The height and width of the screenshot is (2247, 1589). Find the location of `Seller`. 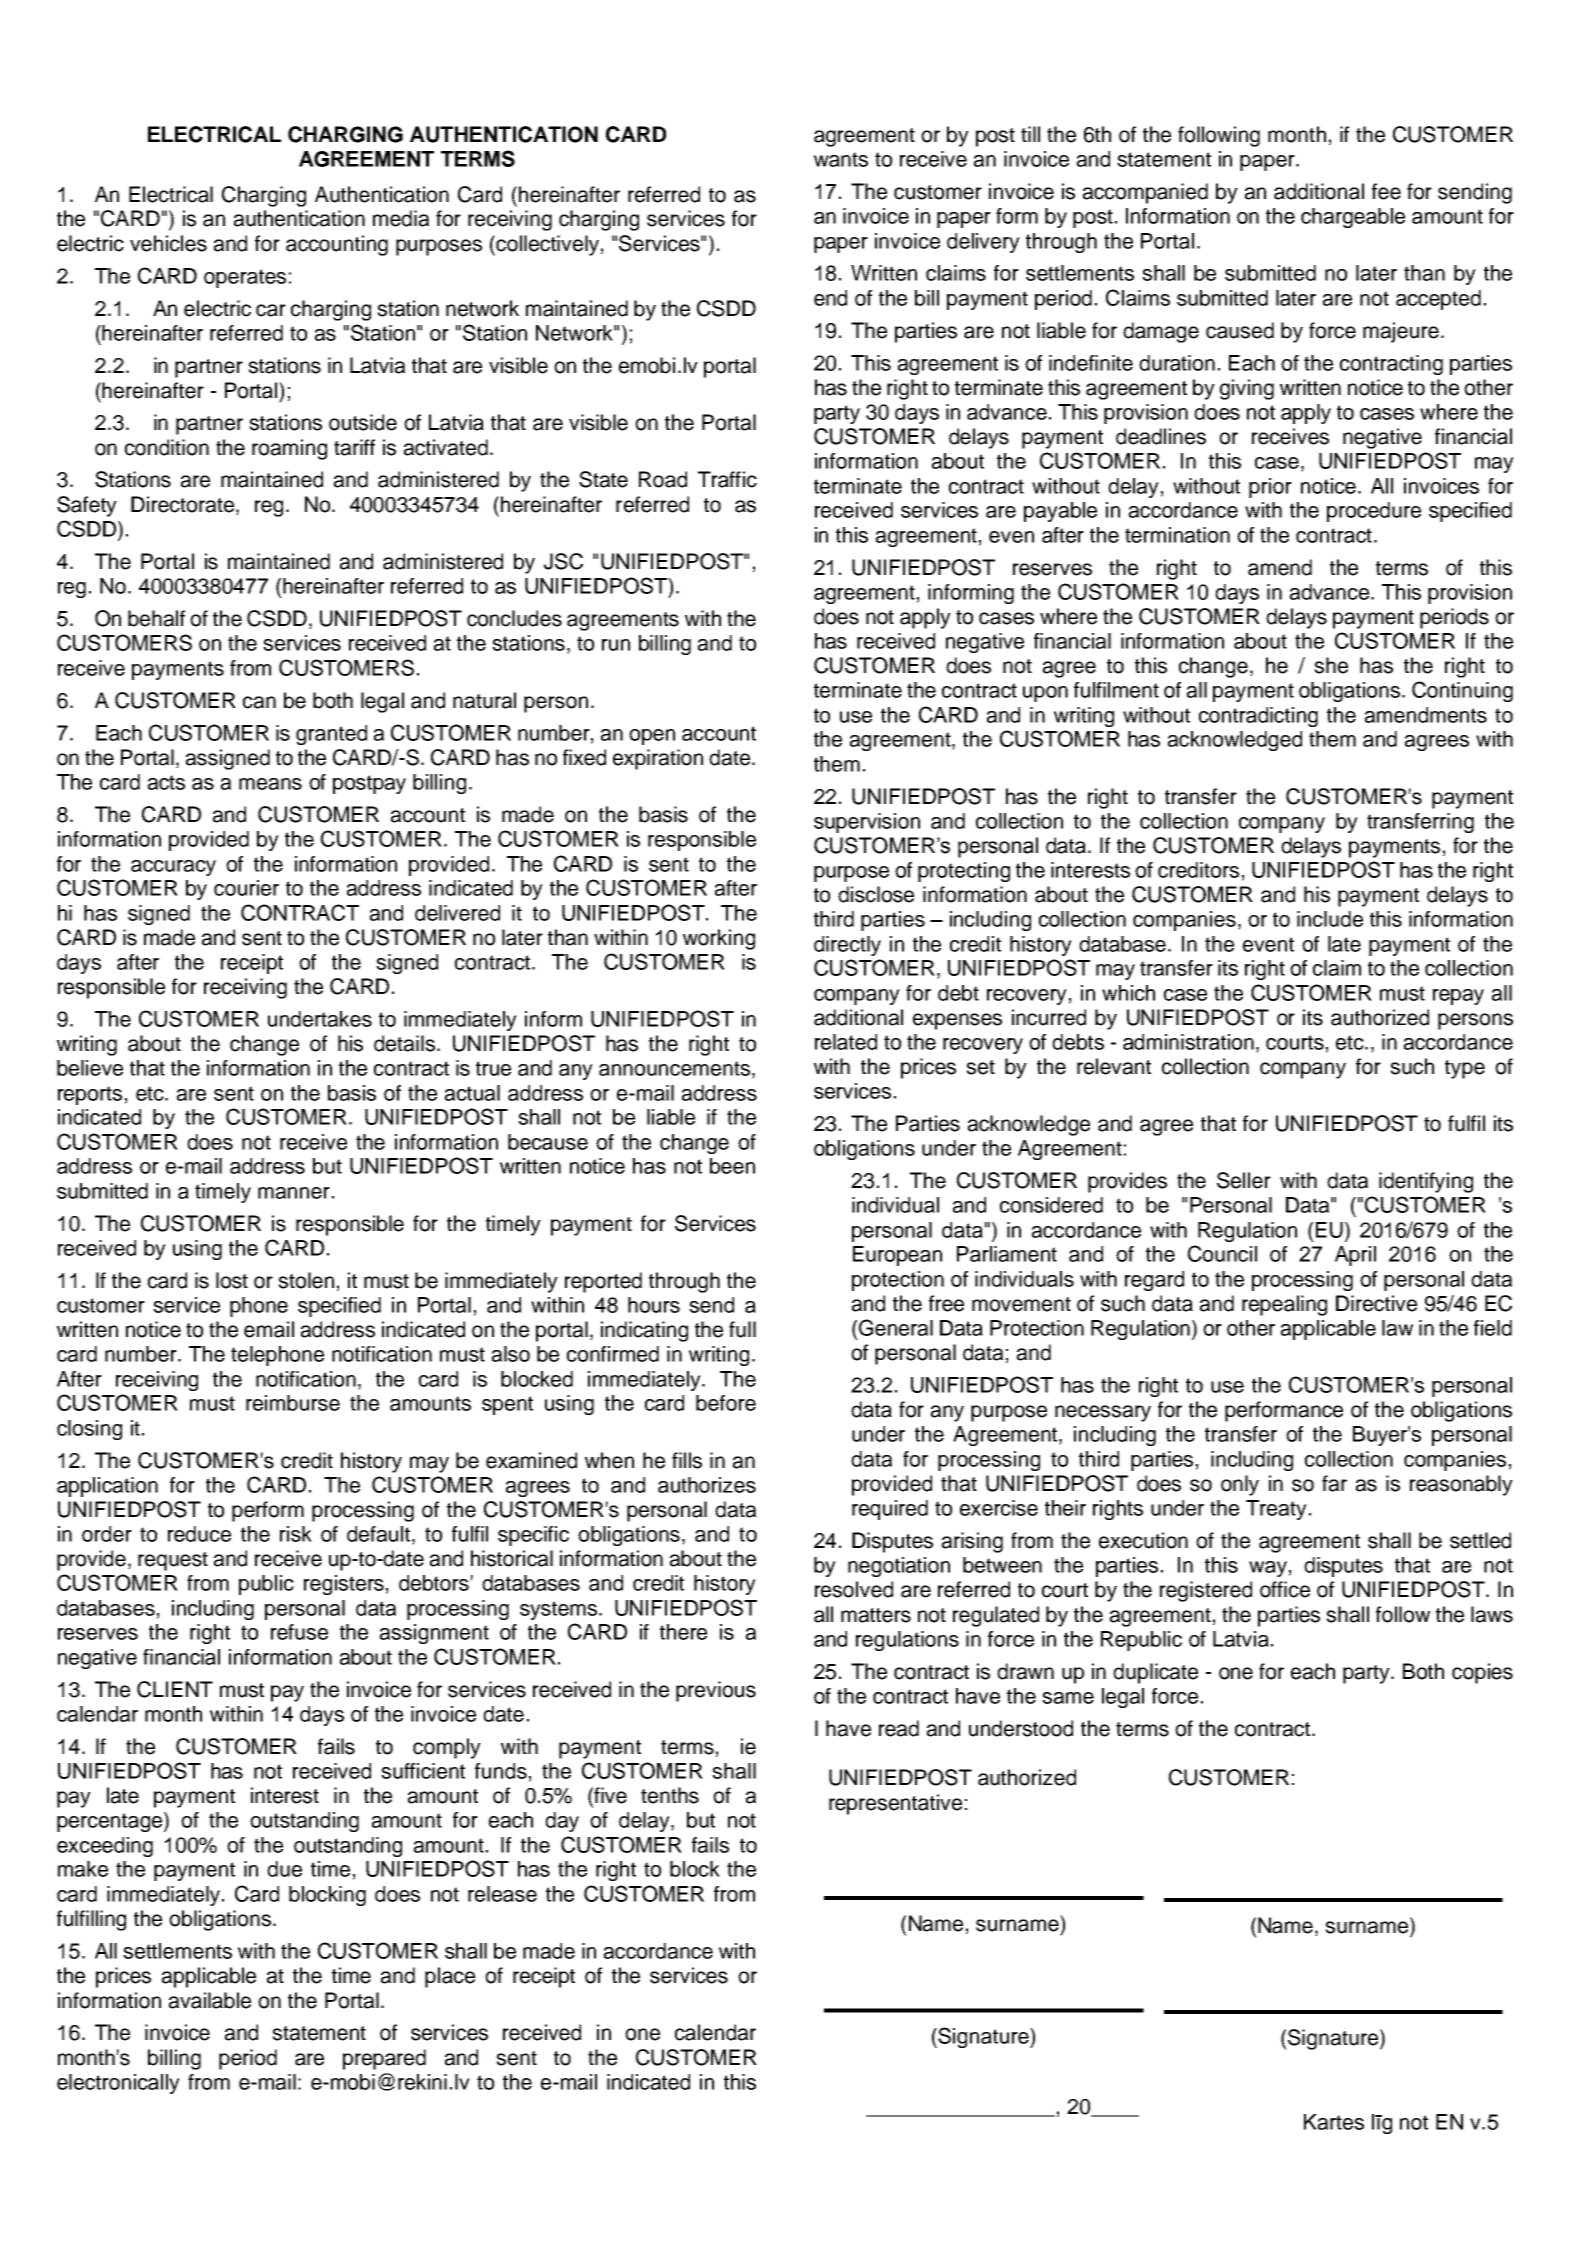

Seller is located at coordinates (1244, 1180).
